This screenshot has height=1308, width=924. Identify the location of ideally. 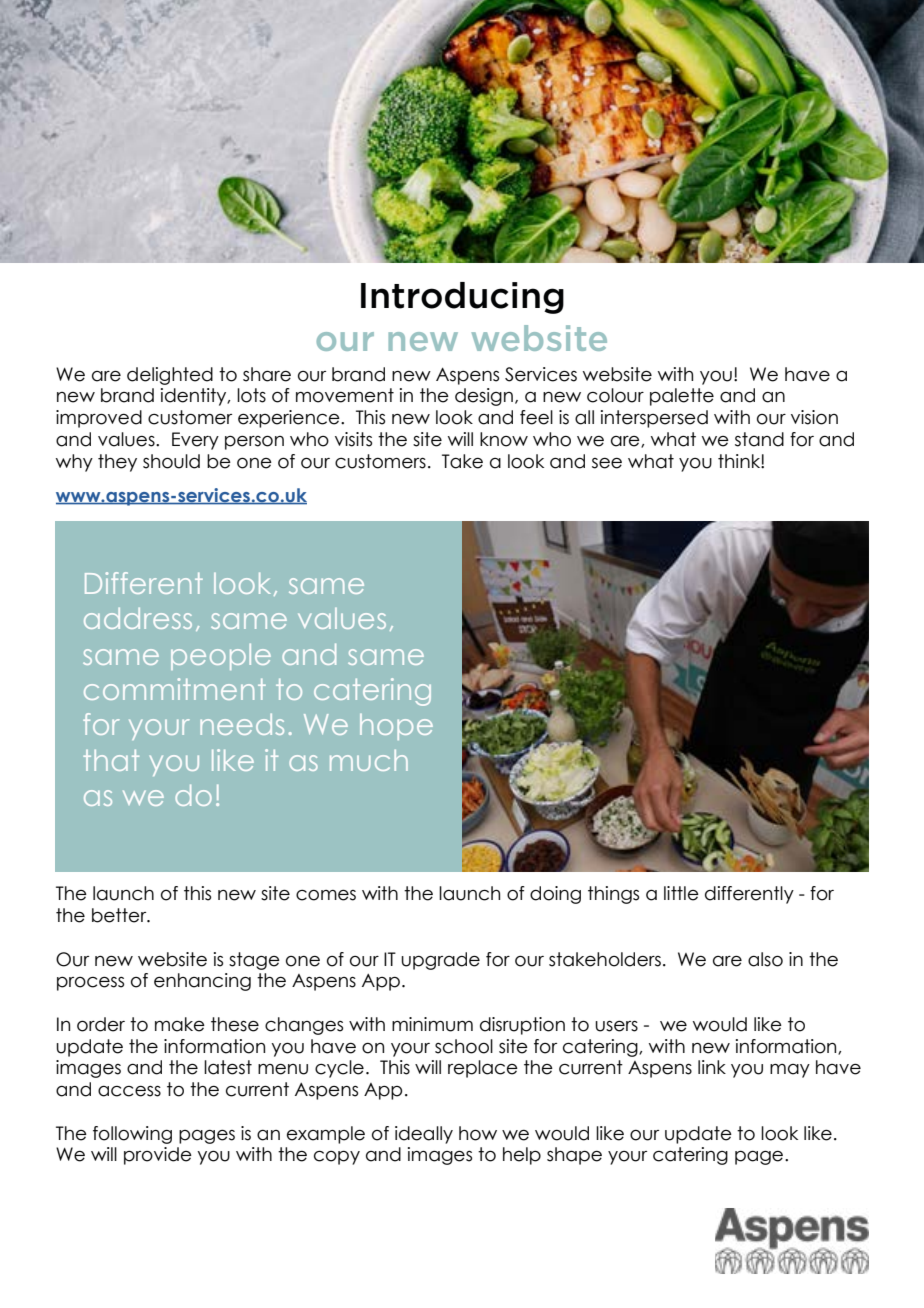
(424, 1135).
